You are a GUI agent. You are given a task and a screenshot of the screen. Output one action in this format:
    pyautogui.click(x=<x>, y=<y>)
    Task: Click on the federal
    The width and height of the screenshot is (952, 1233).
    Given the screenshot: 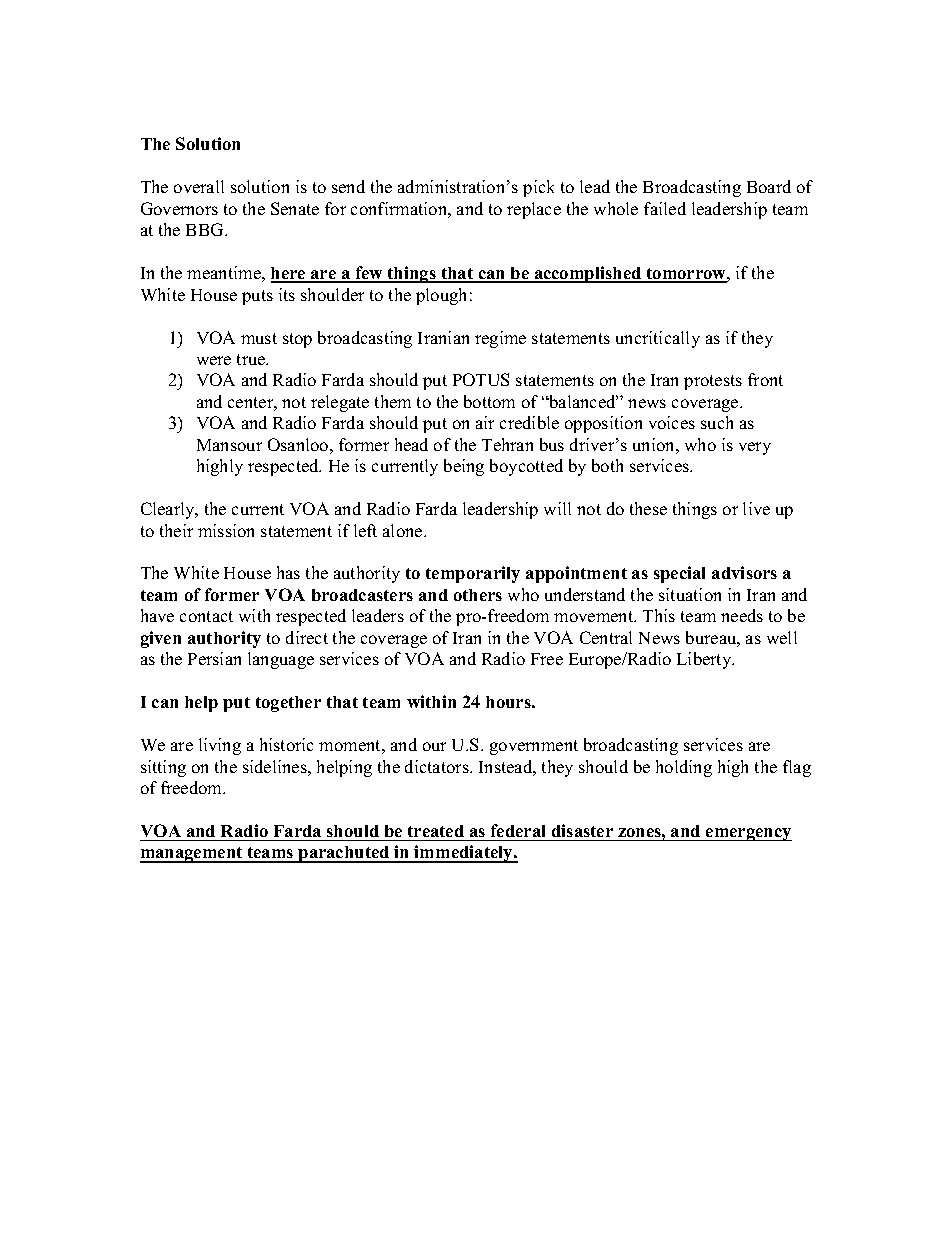 What is the action you would take?
    pyautogui.click(x=518, y=830)
